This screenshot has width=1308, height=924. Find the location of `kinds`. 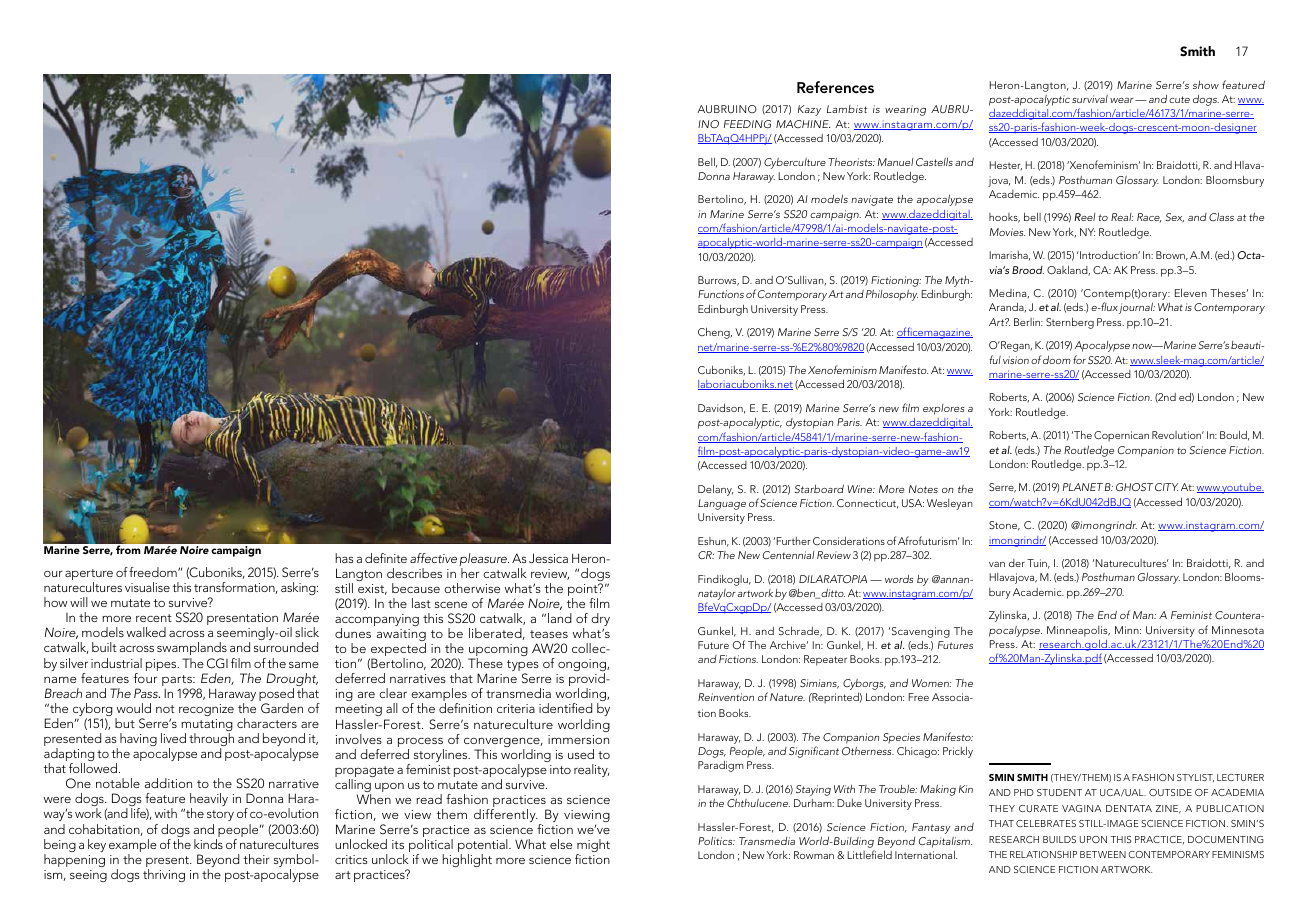

kinds is located at coordinates (208, 844).
